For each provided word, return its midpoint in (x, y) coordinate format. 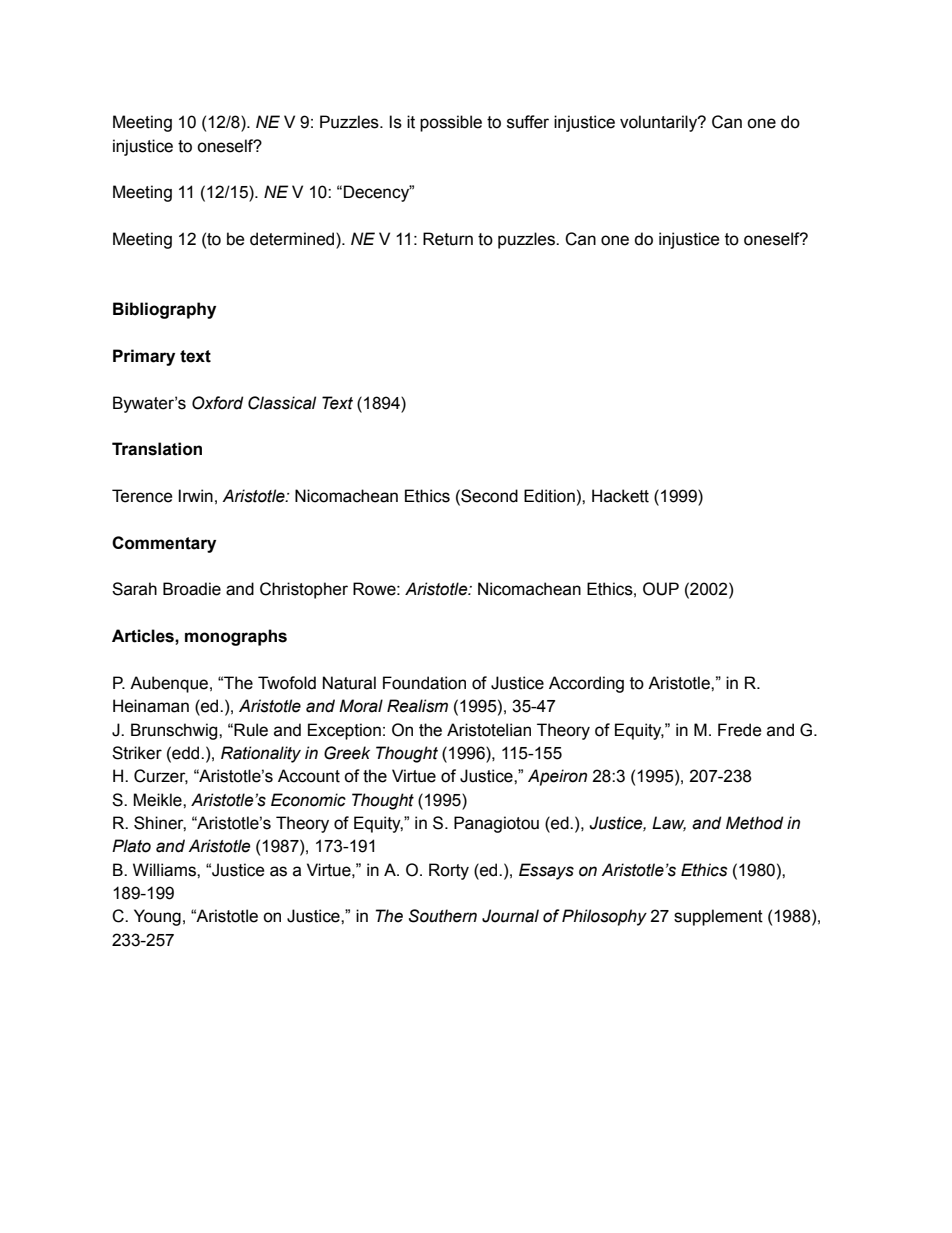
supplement (718, 917)
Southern (443, 916)
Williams (165, 870)
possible (451, 123)
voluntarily (660, 123)
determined (293, 240)
